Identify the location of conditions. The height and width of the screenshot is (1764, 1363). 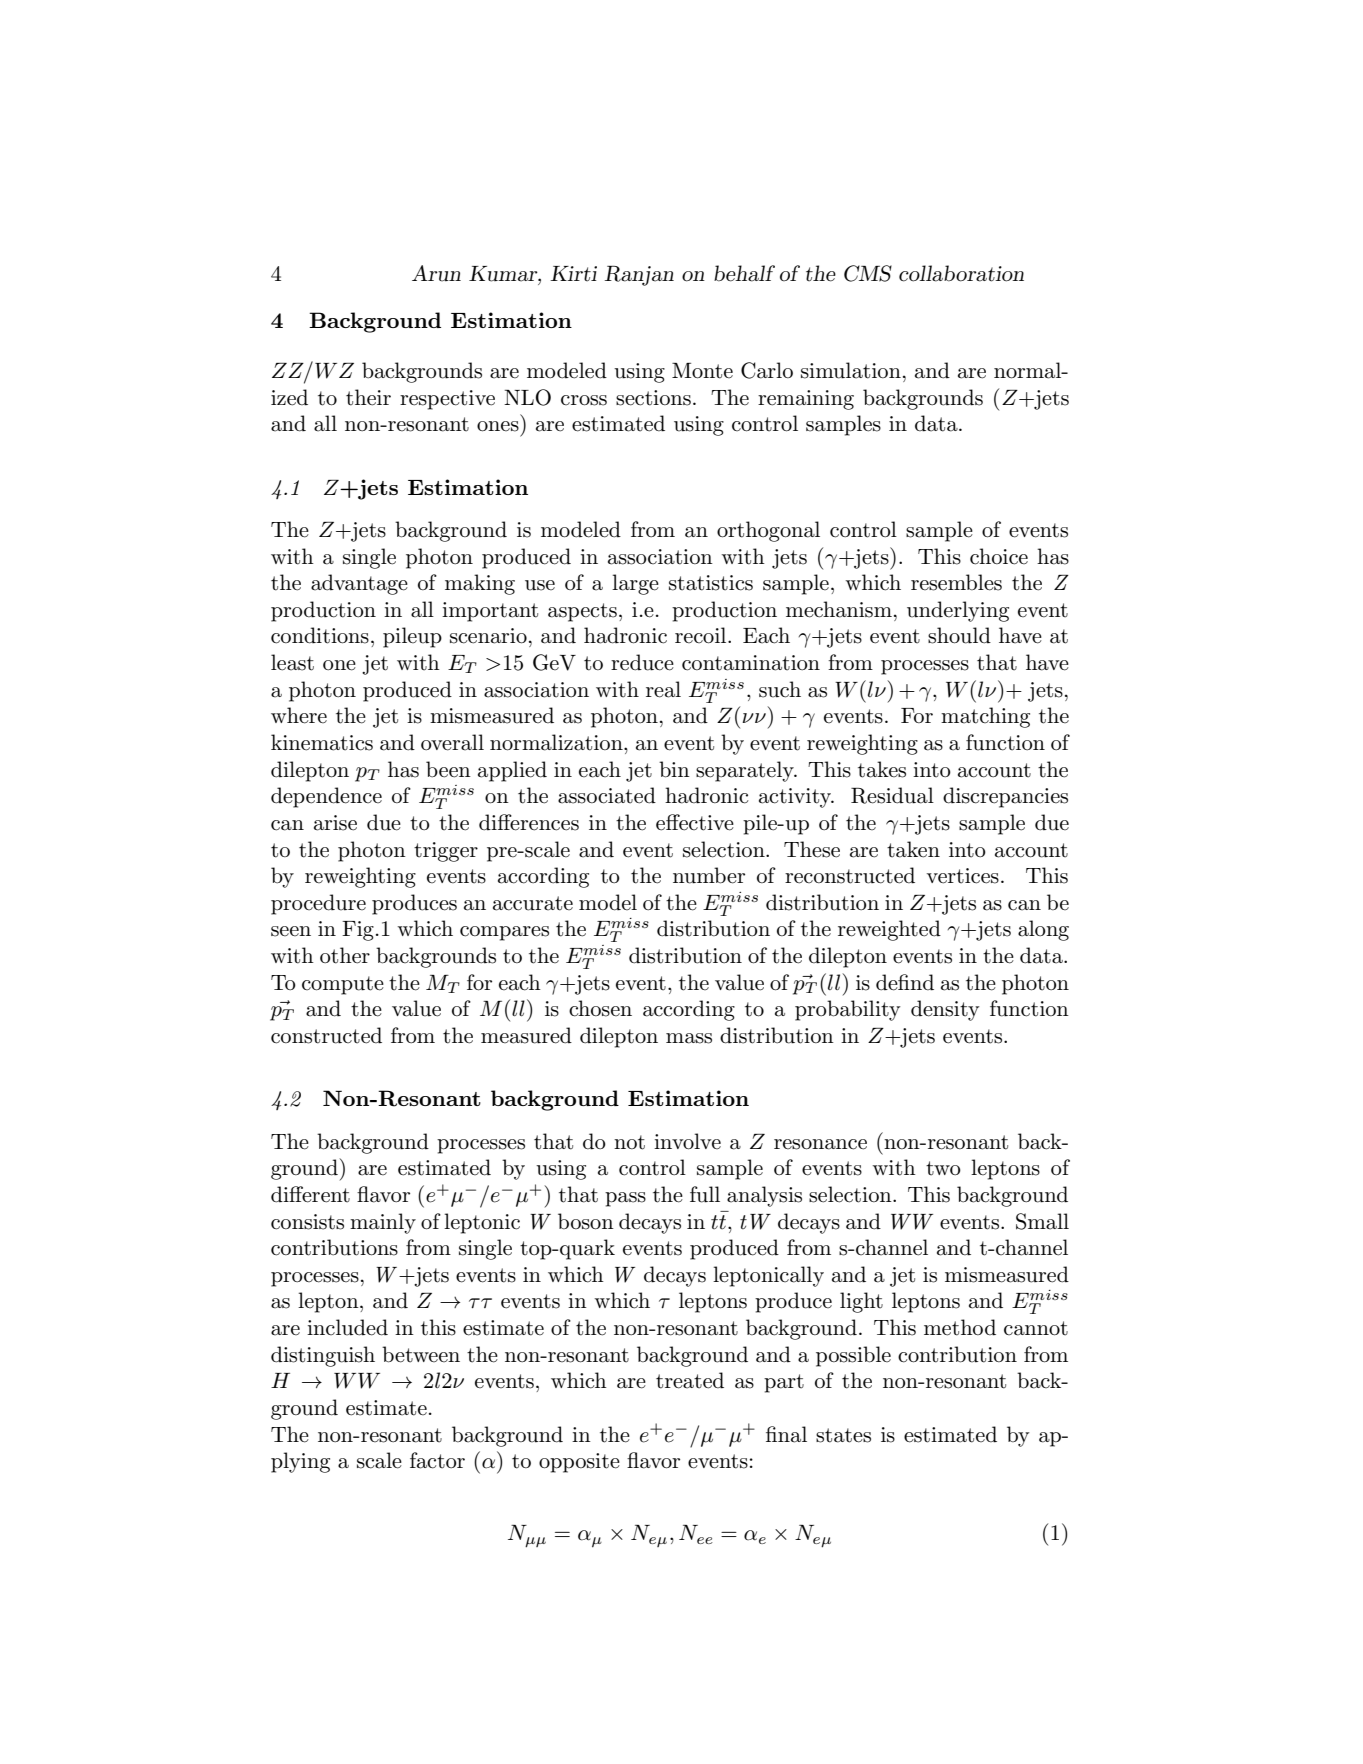
(320, 635).
